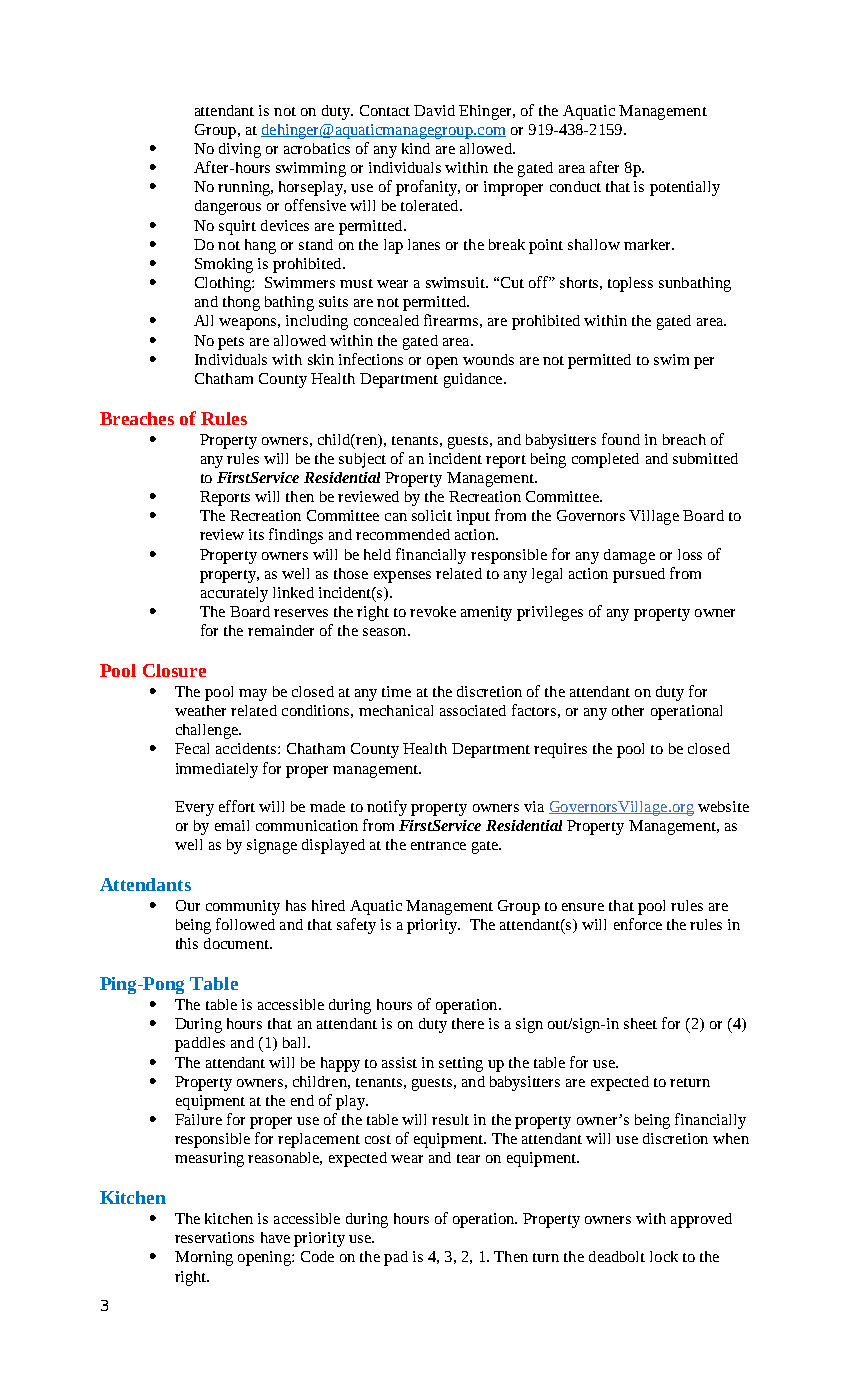  Describe the element at coordinates (628, 710) in the document. I see `other` at that location.
